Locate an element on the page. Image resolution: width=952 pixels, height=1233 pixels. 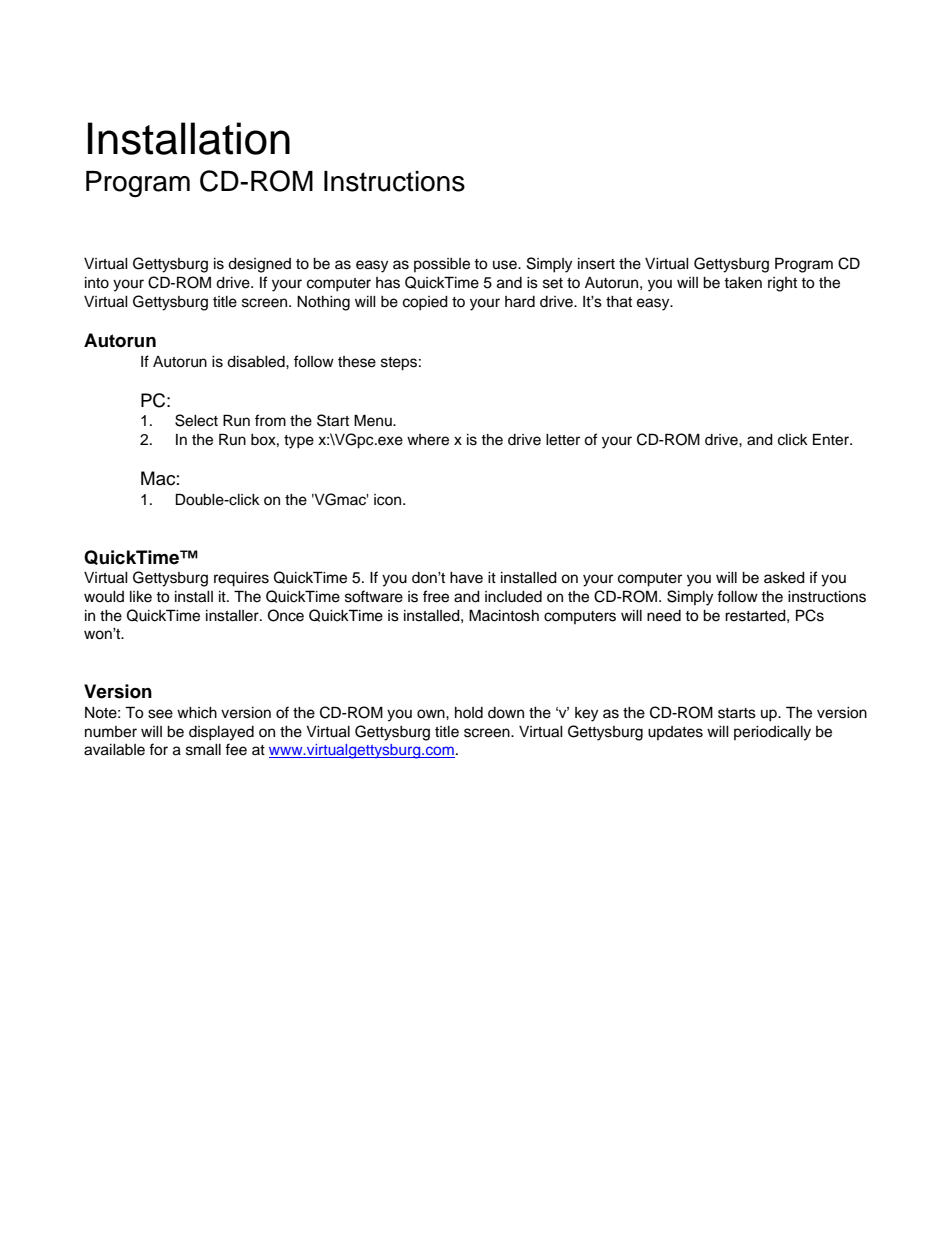
periodically is located at coordinates (772, 733).
